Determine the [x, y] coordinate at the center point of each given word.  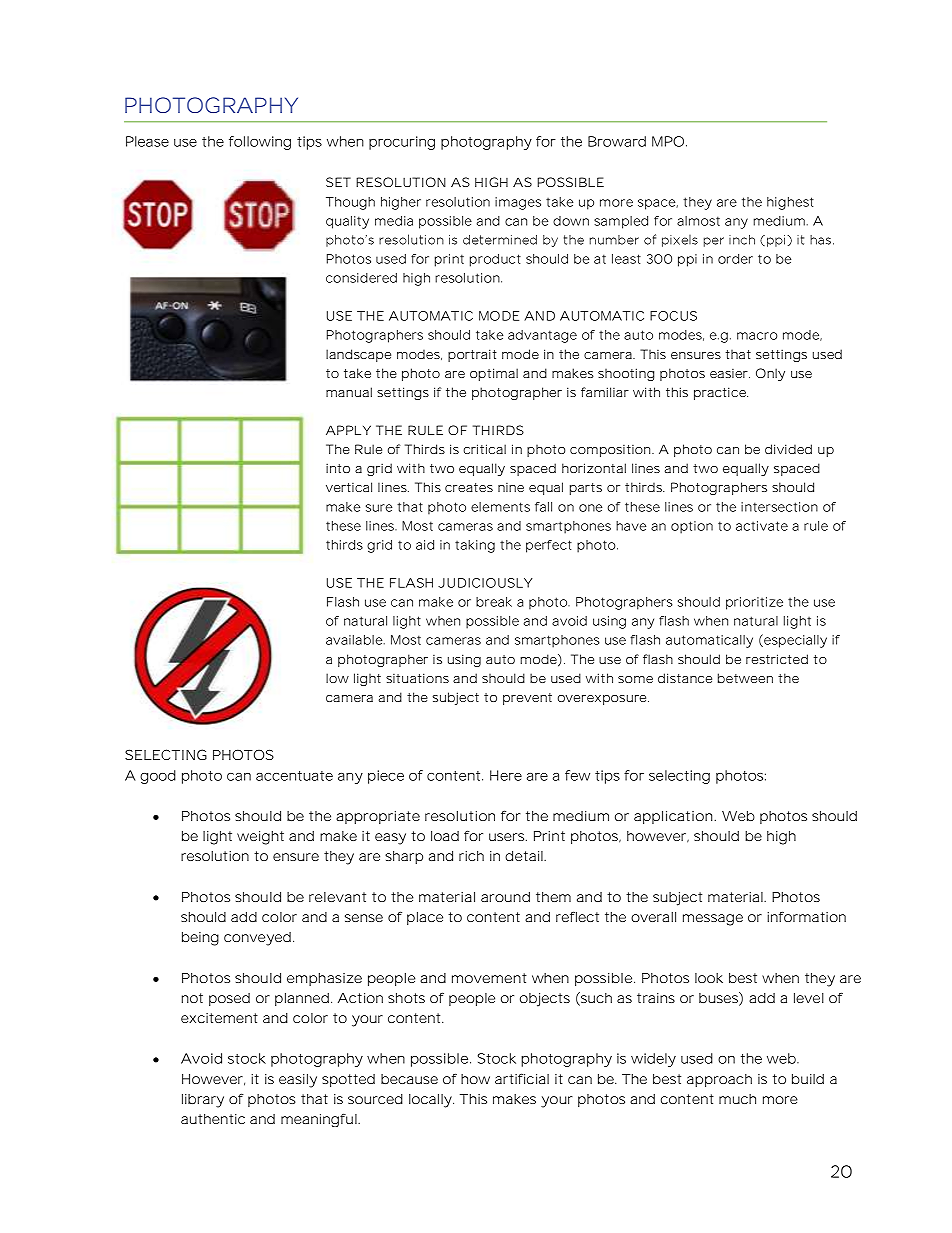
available [355, 640]
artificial [522, 1078]
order [735, 259]
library [203, 1101]
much [737, 1099]
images [518, 203]
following [260, 143]
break [494, 602]
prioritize [754, 603]
